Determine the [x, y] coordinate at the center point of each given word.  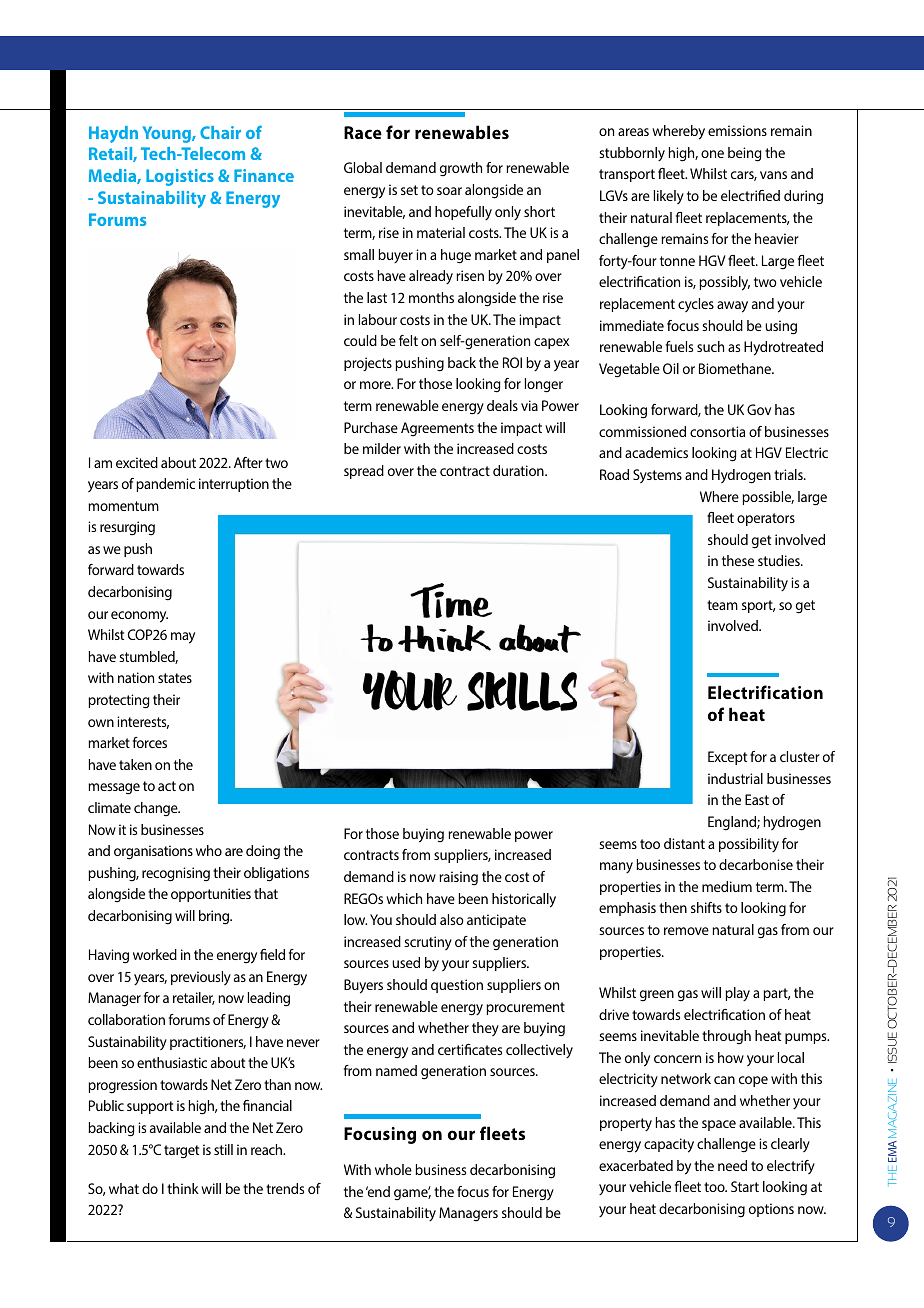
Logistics [180, 177]
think [183, 1188]
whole [393, 1169]
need [732, 1165]
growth [461, 169]
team [722, 605]
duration [519, 470]
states [175, 678]
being [744, 154]
